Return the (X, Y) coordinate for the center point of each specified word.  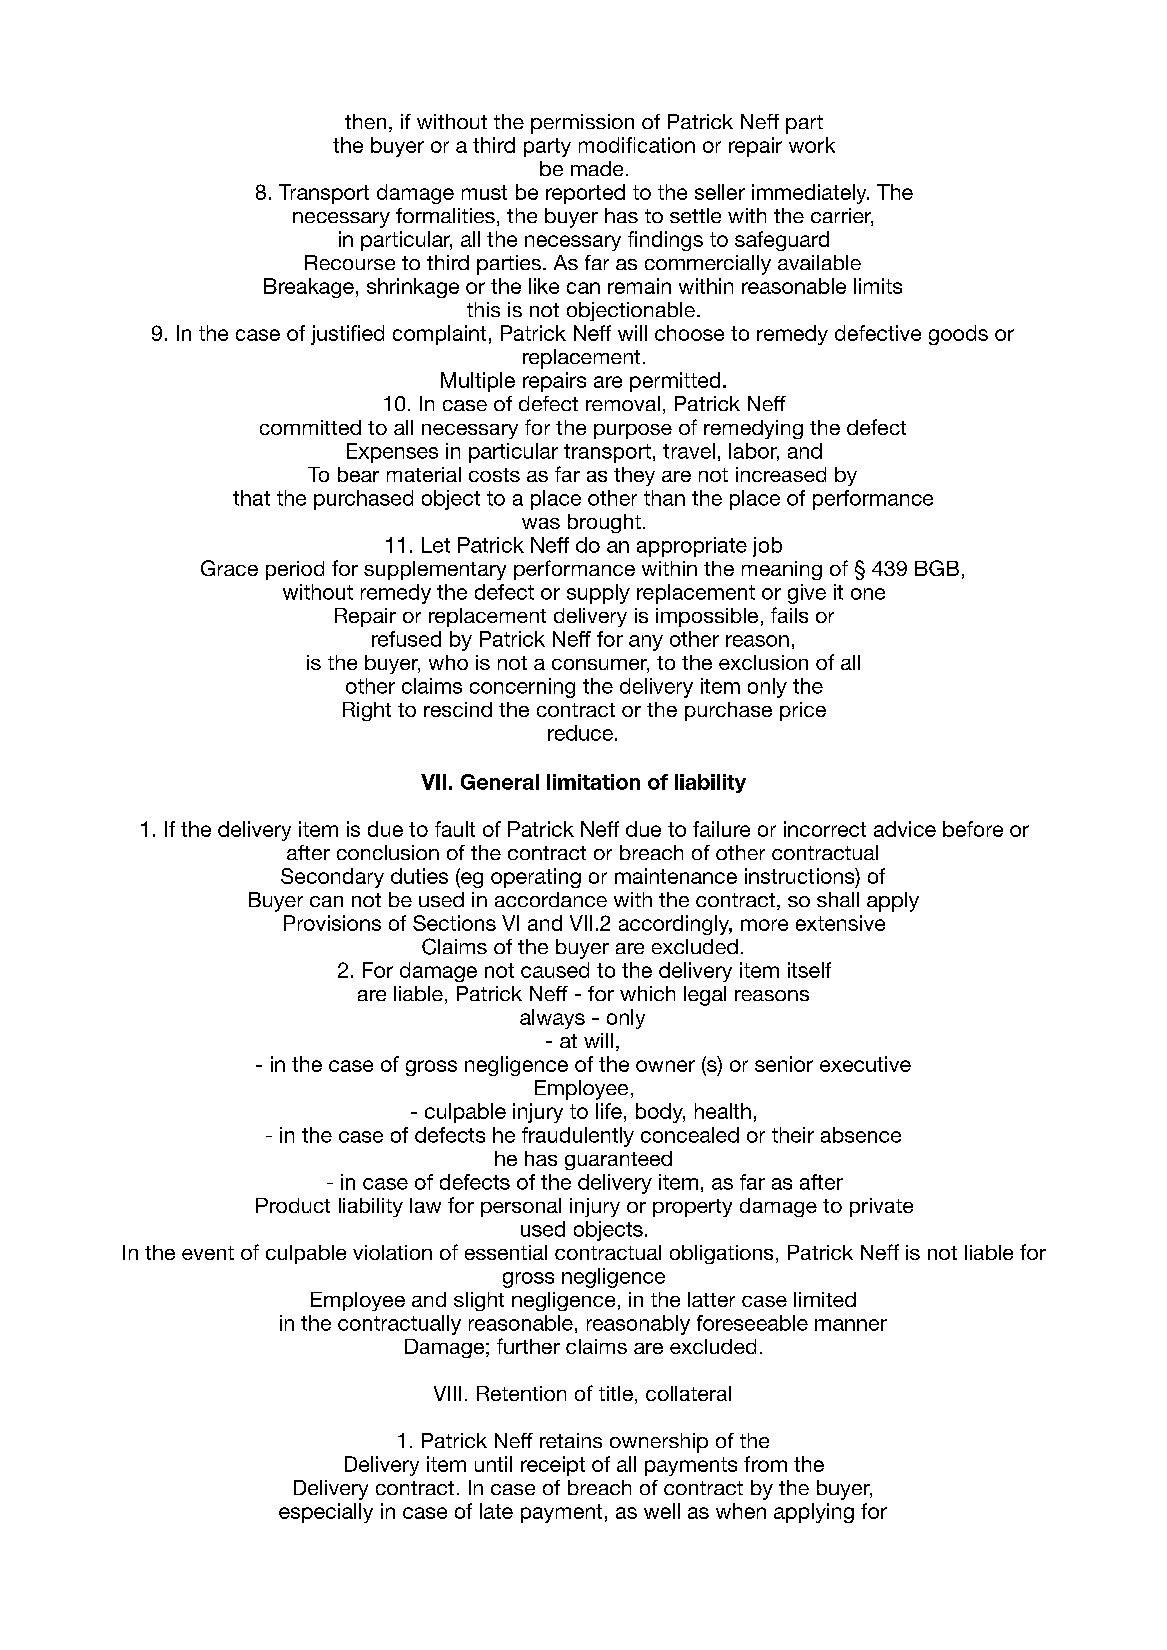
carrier (842, 217)
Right (367, 711)
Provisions (332, 923)
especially (326, 1513)
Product (293, 1205)
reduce (580, 733)
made (597, 168)
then (365, 121)
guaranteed (618, 1160)
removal (623, 403)
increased (781, 474)
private (881, 1207)
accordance (551, 899)
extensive (840, 923)
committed (310, 427)
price (803, 711)
